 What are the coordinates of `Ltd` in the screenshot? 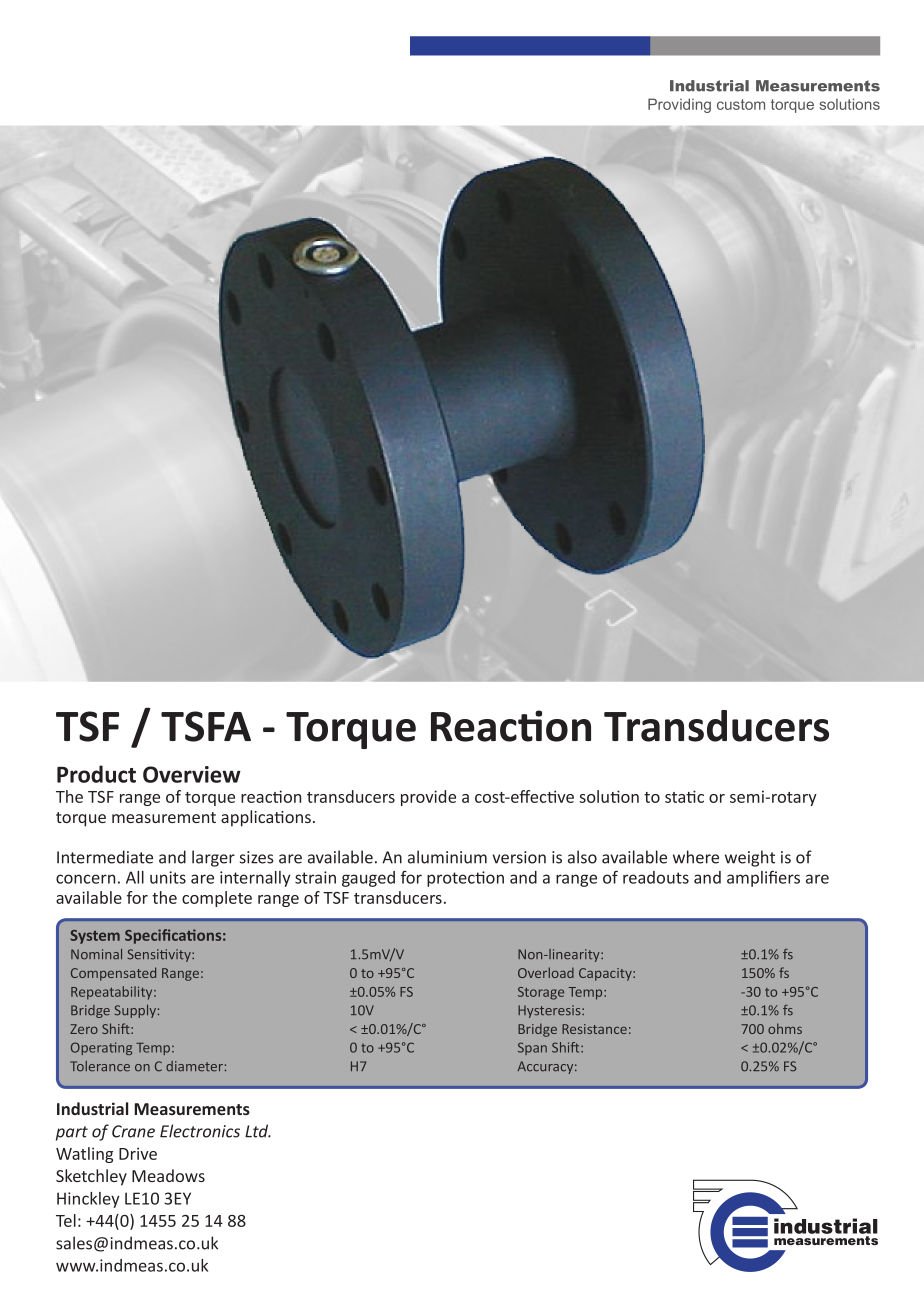 It's located at (258, 1131).
